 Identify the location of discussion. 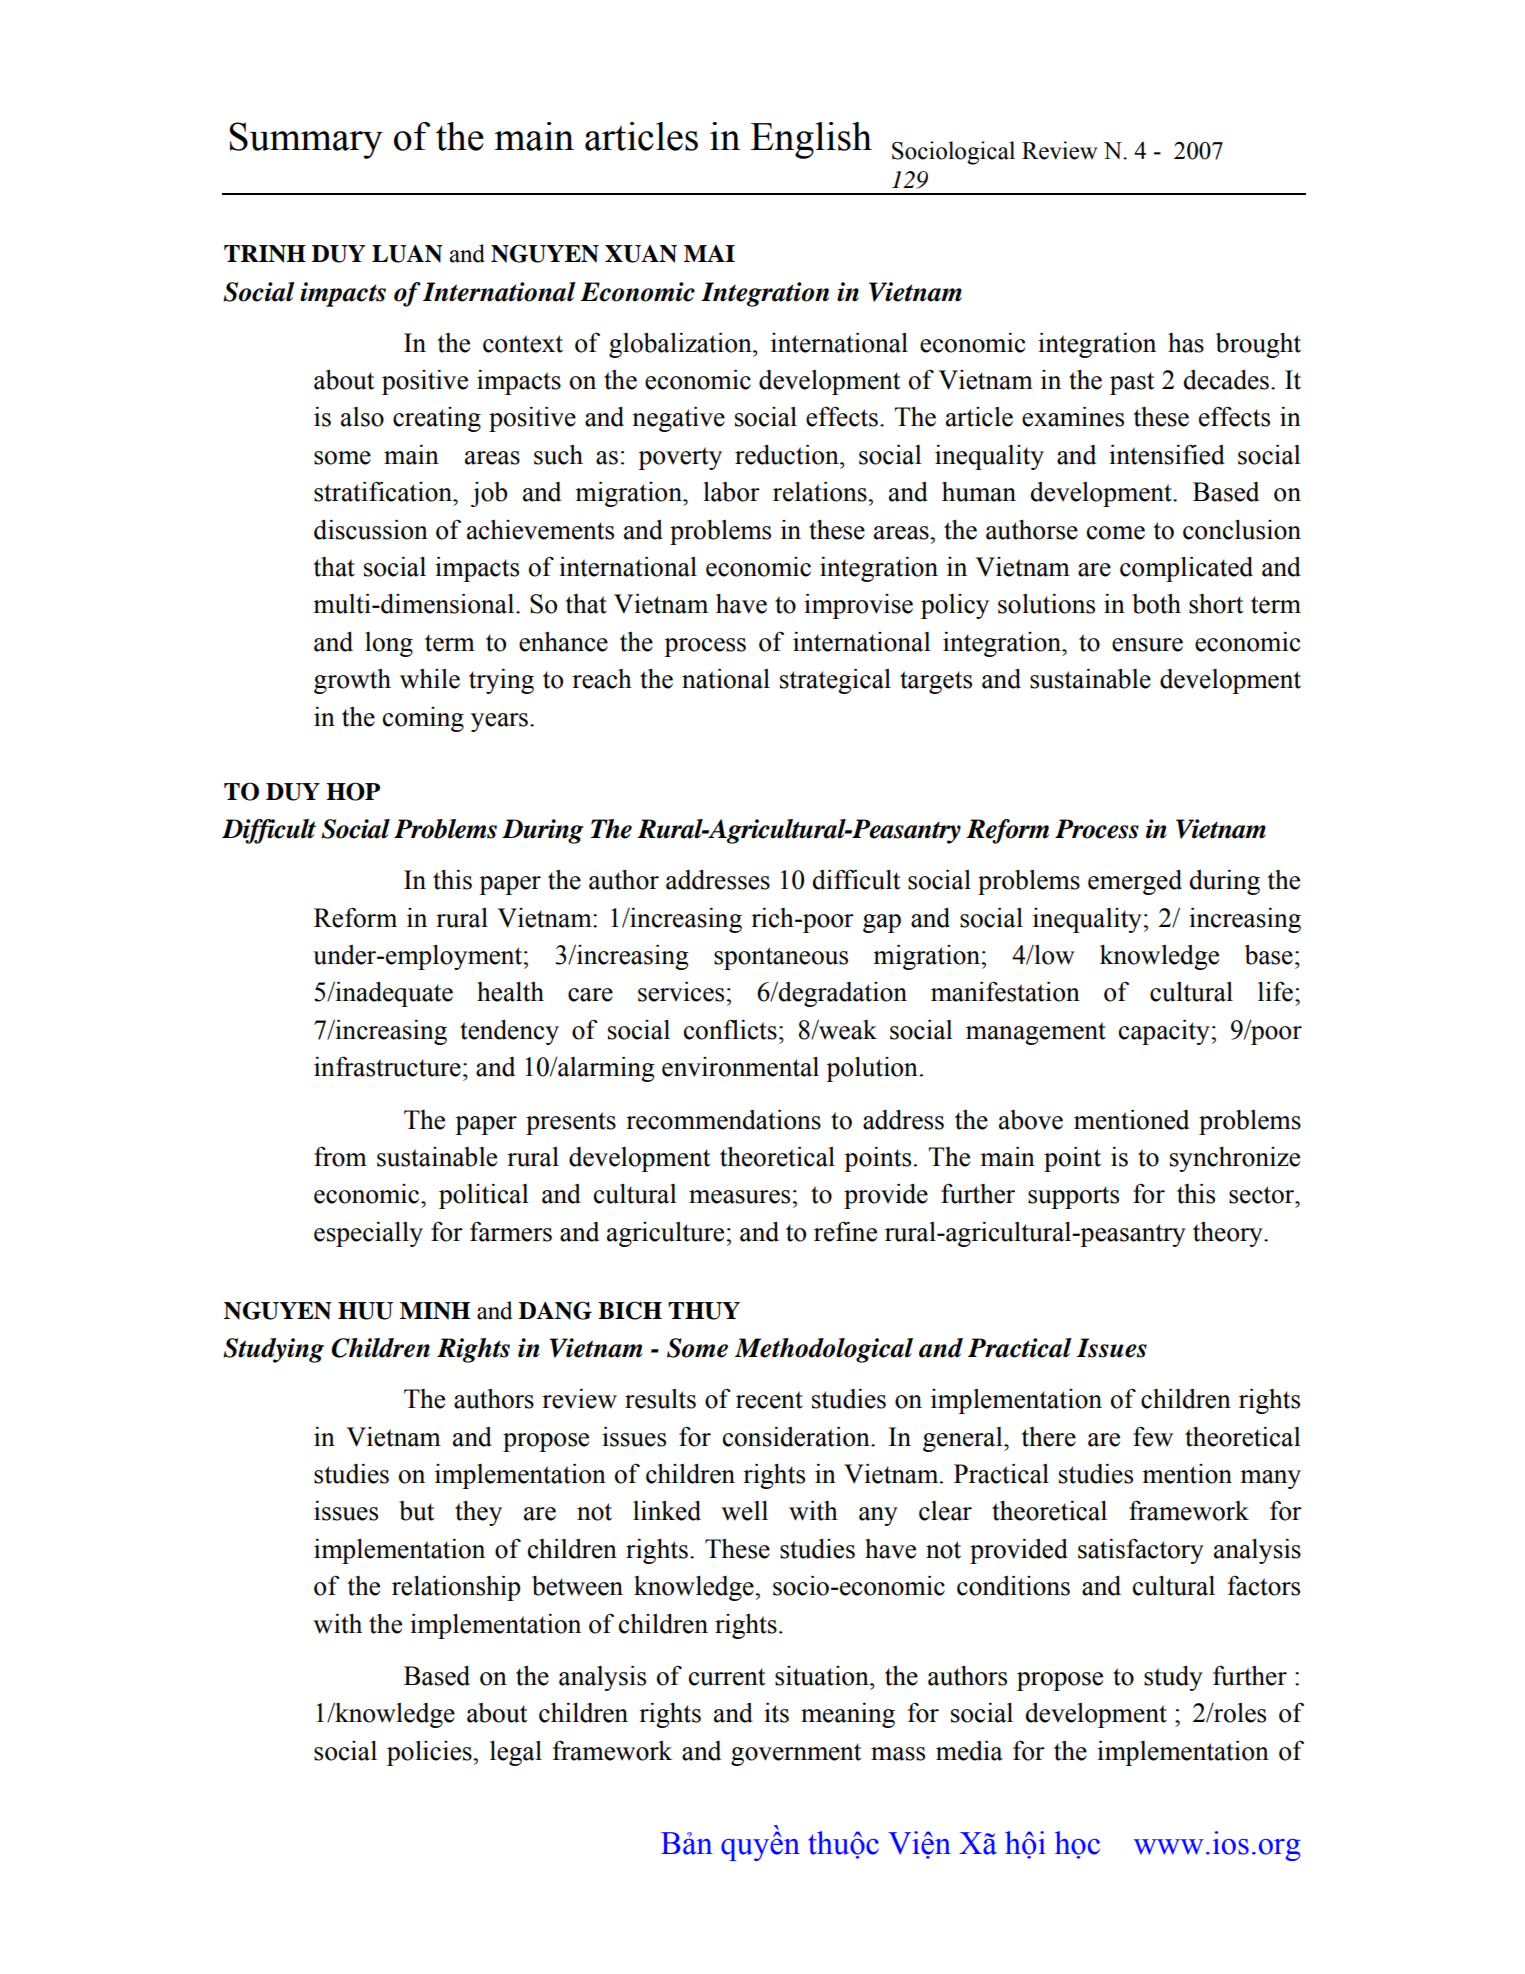
(371, 529).
